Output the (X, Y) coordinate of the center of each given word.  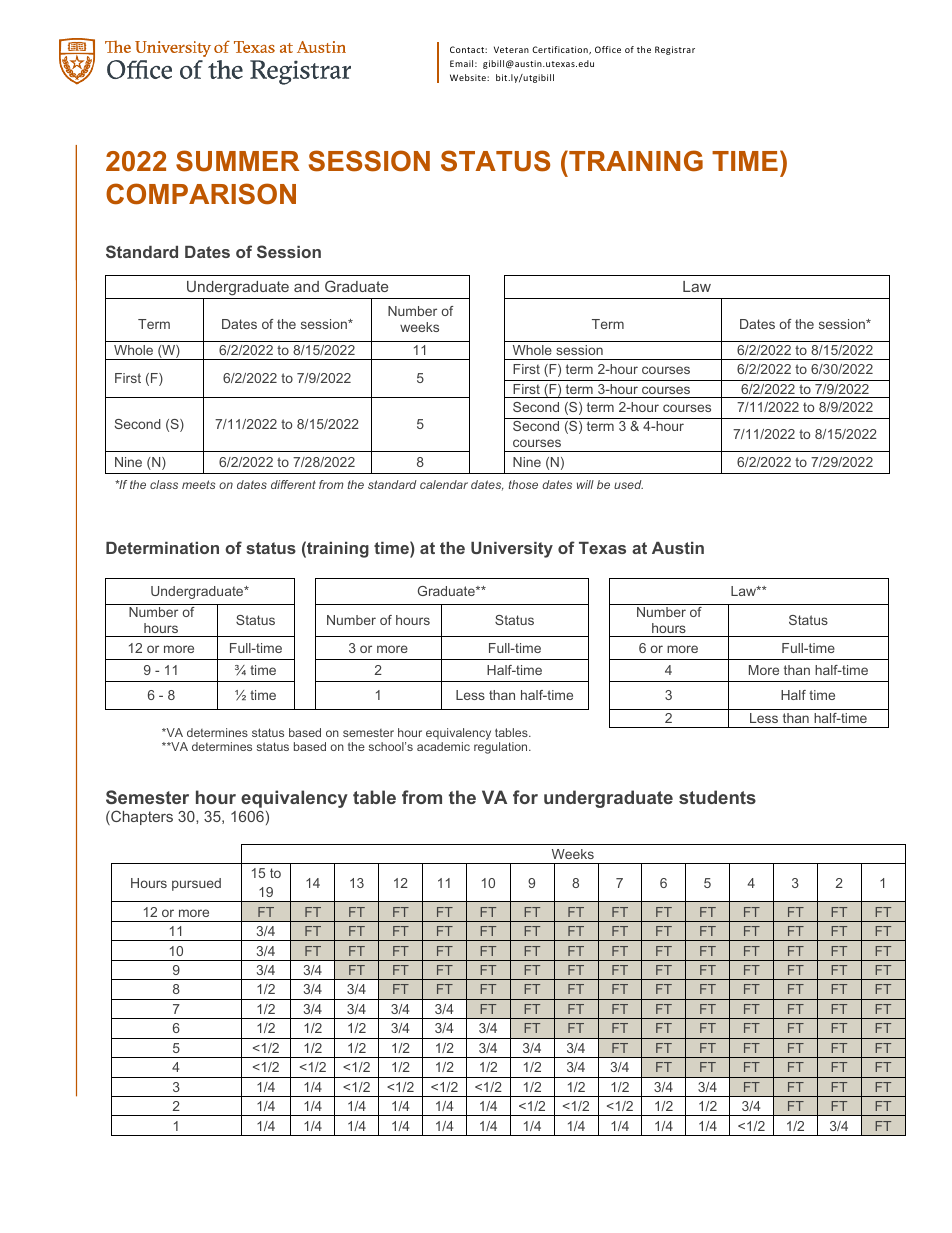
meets (198, 484)
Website (469, 77)
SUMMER (237, 161)
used (628, 484)
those (523, 484)
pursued (196, 884)
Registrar (675, 50)
